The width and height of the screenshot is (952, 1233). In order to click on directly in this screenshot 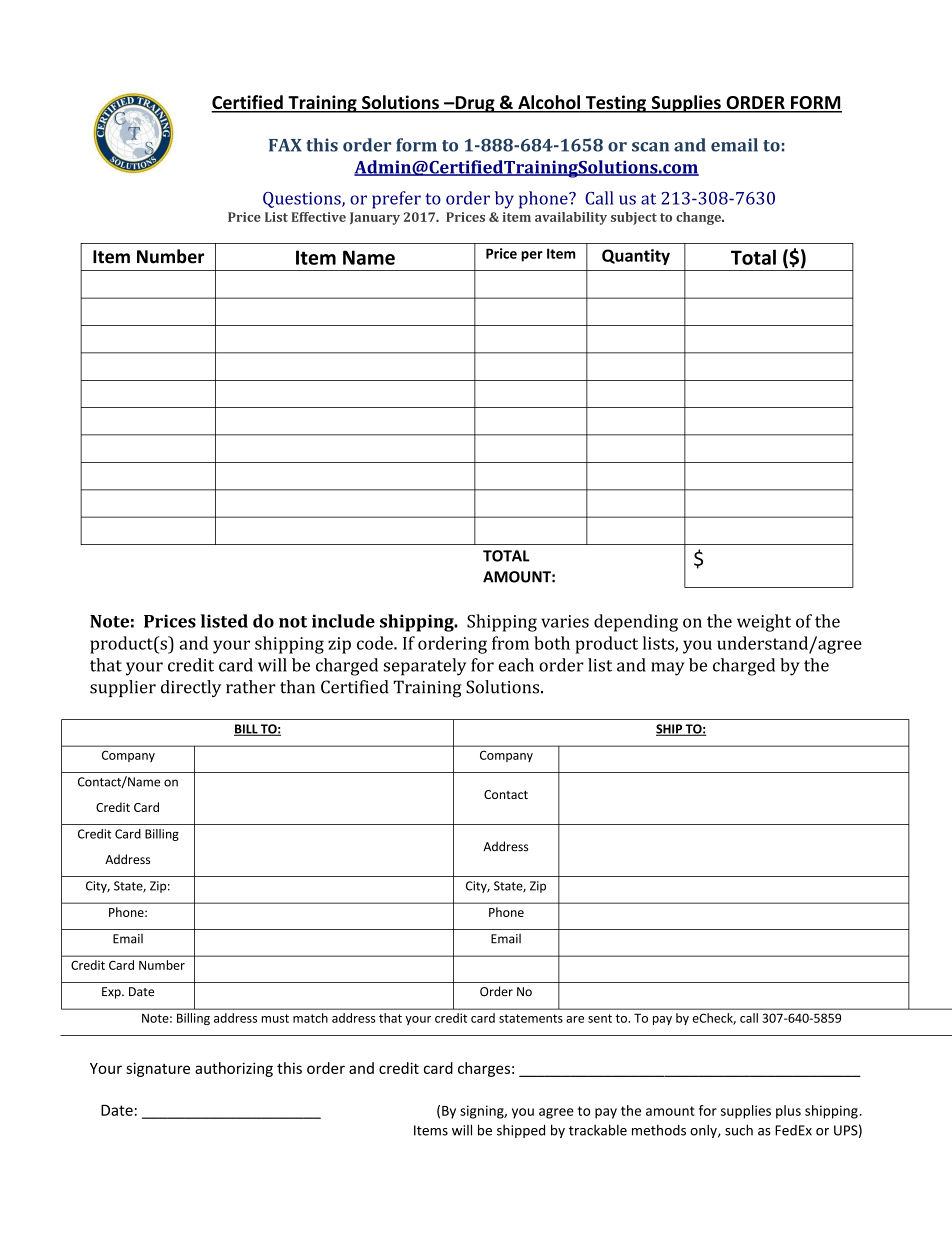, I will do `click(191, 688)`.
